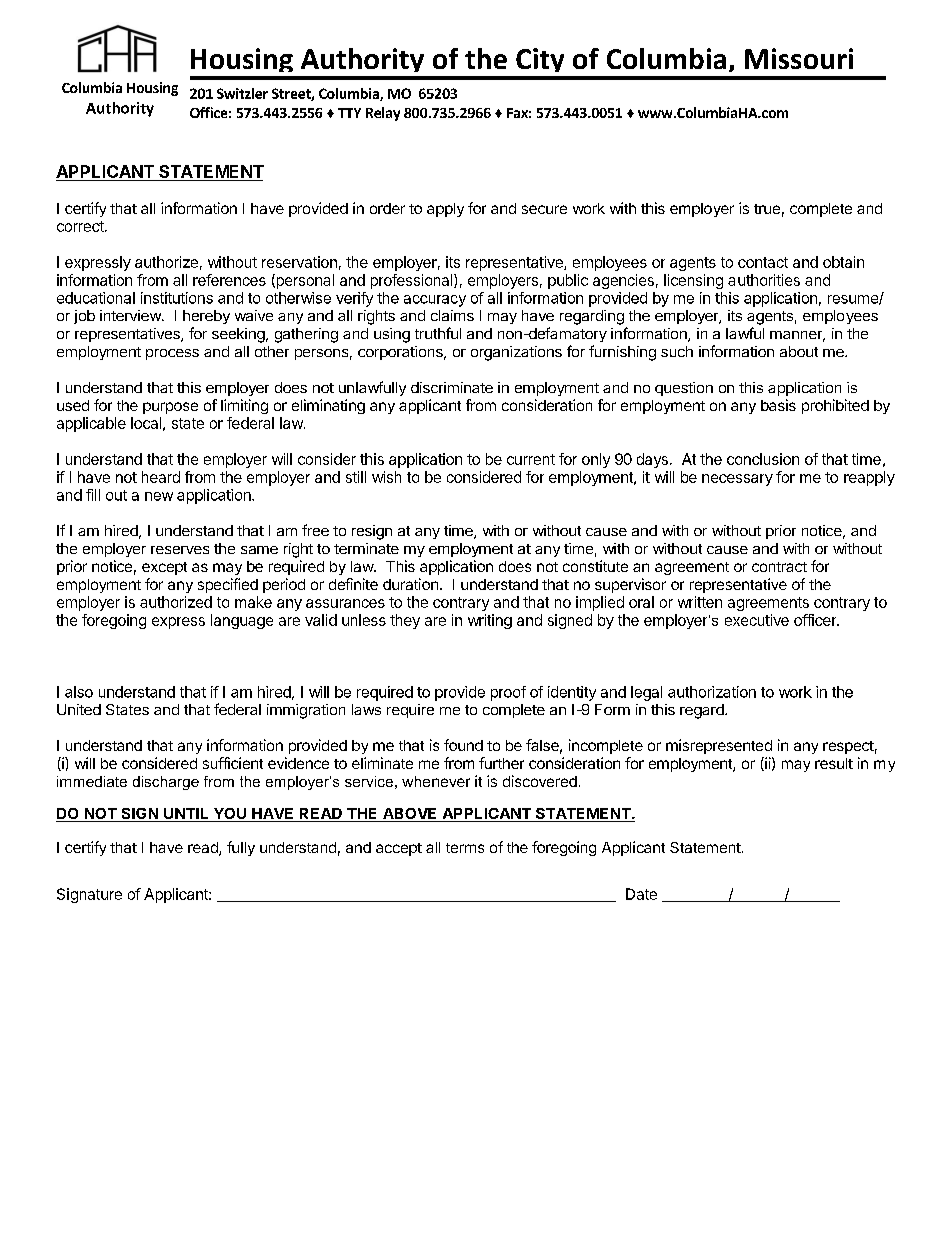  I want to click on UNTIL, so click(186, 815).
